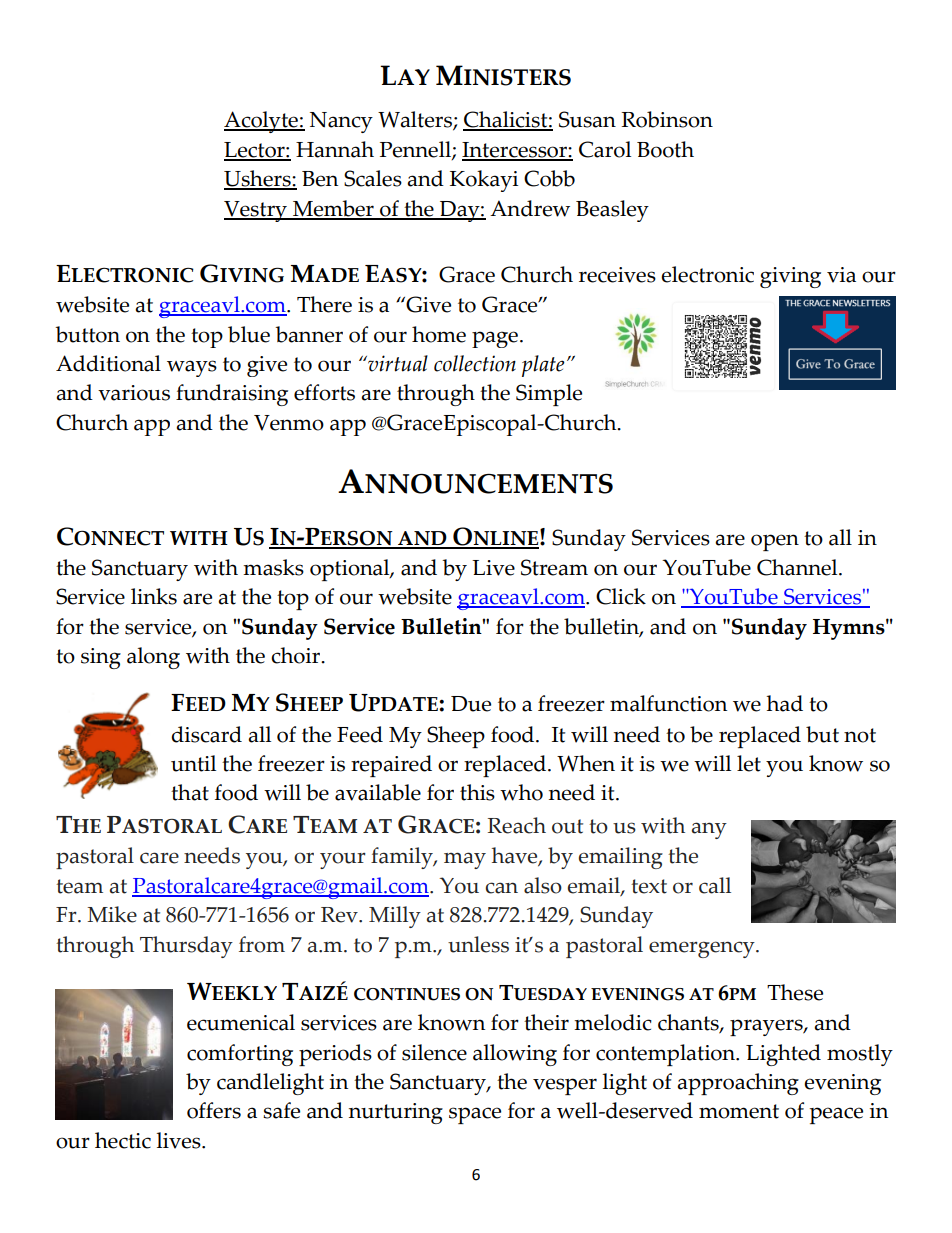  What do you see at coordinates (475, 1115) in the screenshot?
I see `space` at bounding box center [475, 1115].
